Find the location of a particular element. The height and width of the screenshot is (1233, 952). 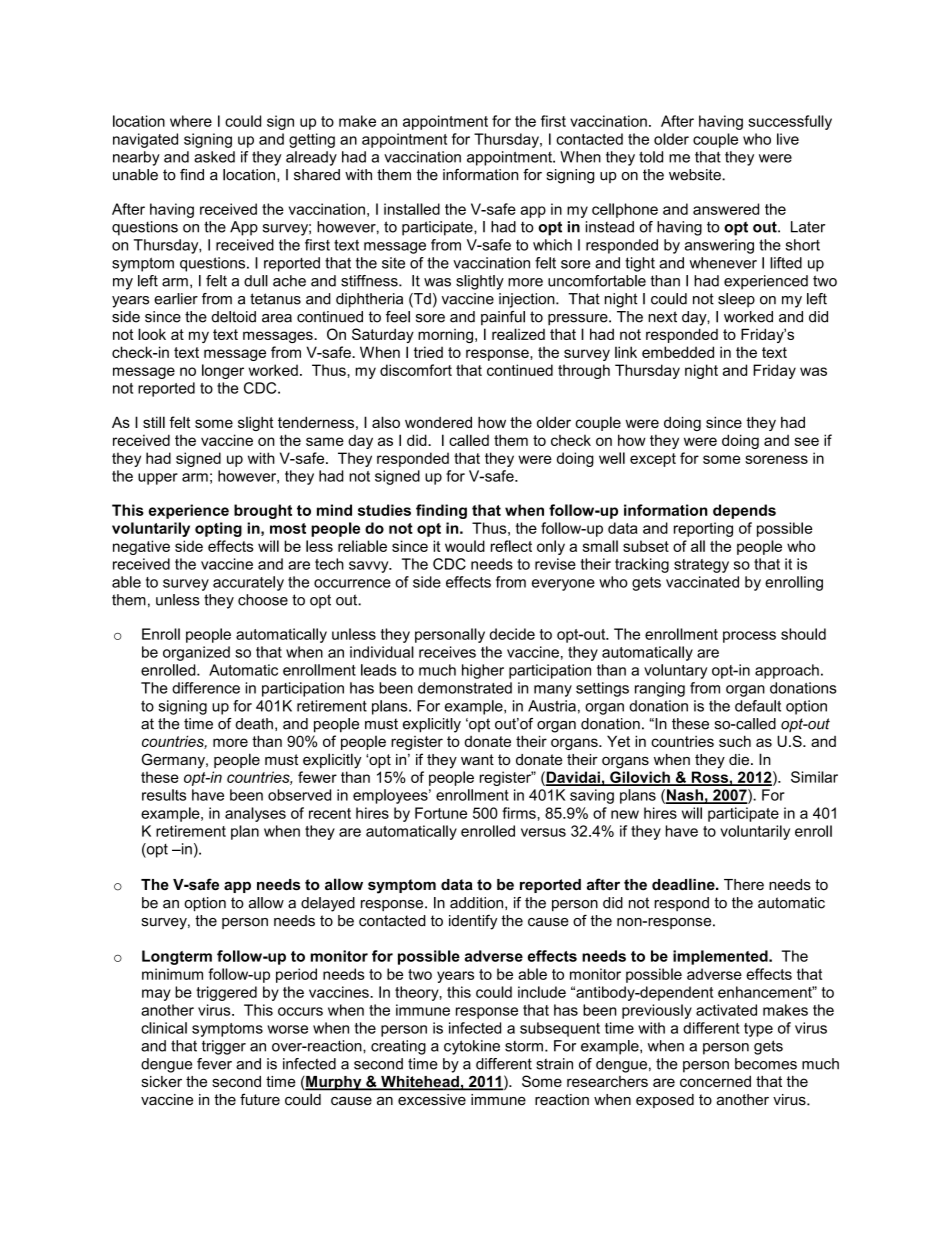

fever is located at coordinates (214, 1064).
